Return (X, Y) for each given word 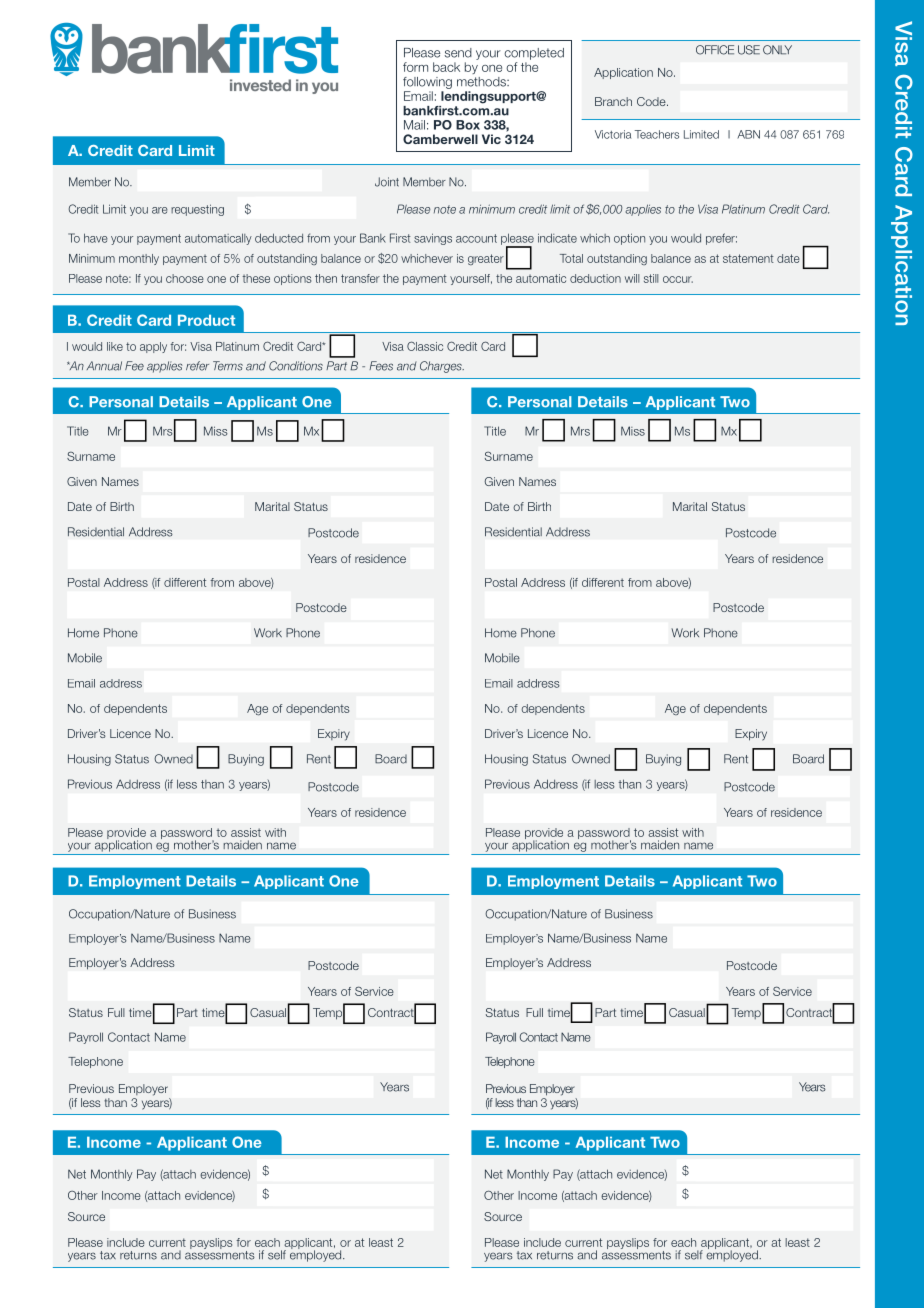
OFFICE (715, 50)
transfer (360, 278)
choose (185, 278)
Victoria (613, 134)
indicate (557, 238)
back (446, 67)
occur (678, 279)
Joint (387, 182)
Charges (442, 367)
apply (153, 347)
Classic (425, 346)
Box (468, 125)
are (160, 210)
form (415, 67)
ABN (748, 134)
